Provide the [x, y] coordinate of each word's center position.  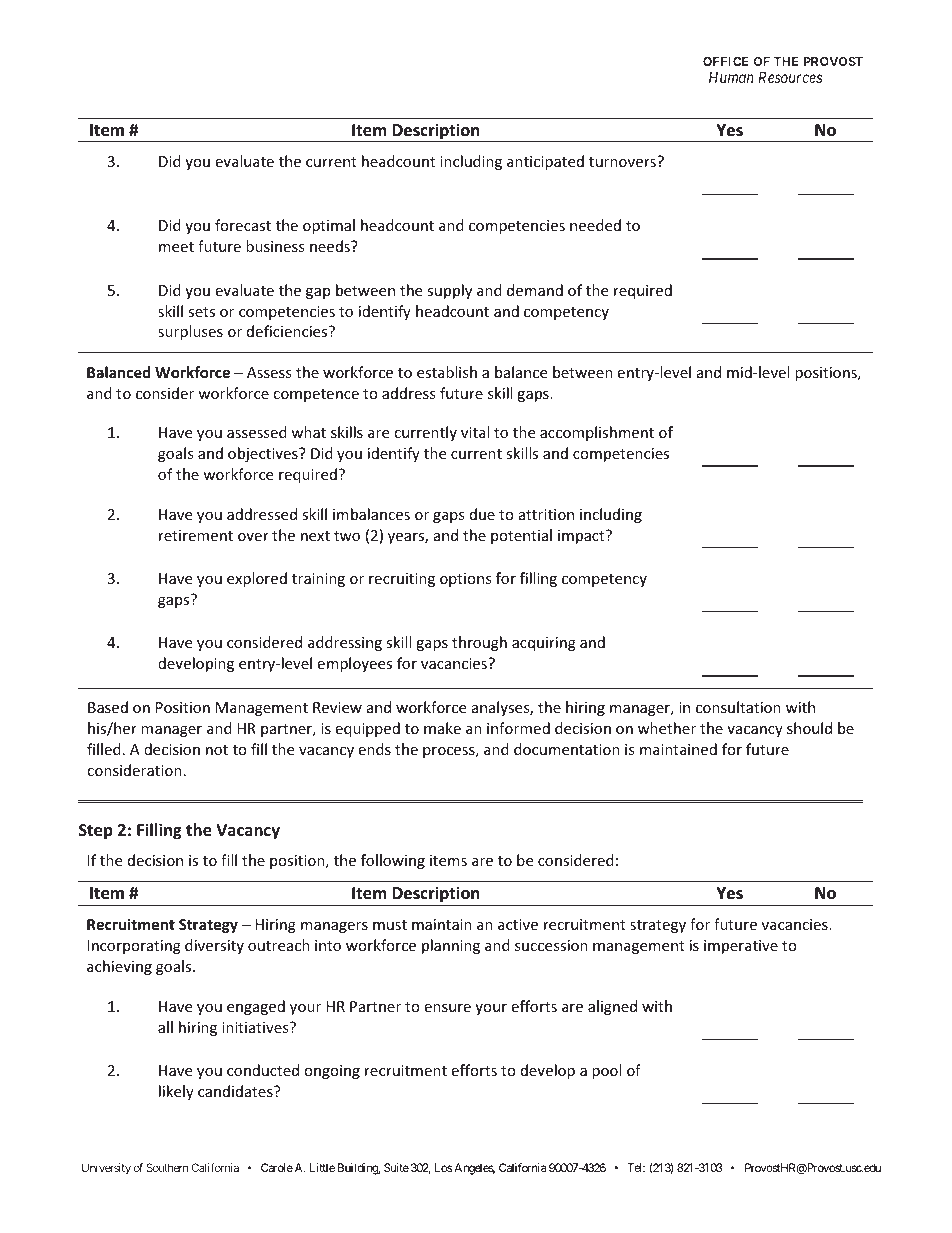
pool [606, 1071]
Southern [167, 1167]
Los [443, 1167]
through [479, 643]
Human [731, 77]
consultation [738, 707]
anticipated [545, 162]
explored [257, 579]
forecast [243, 225]
